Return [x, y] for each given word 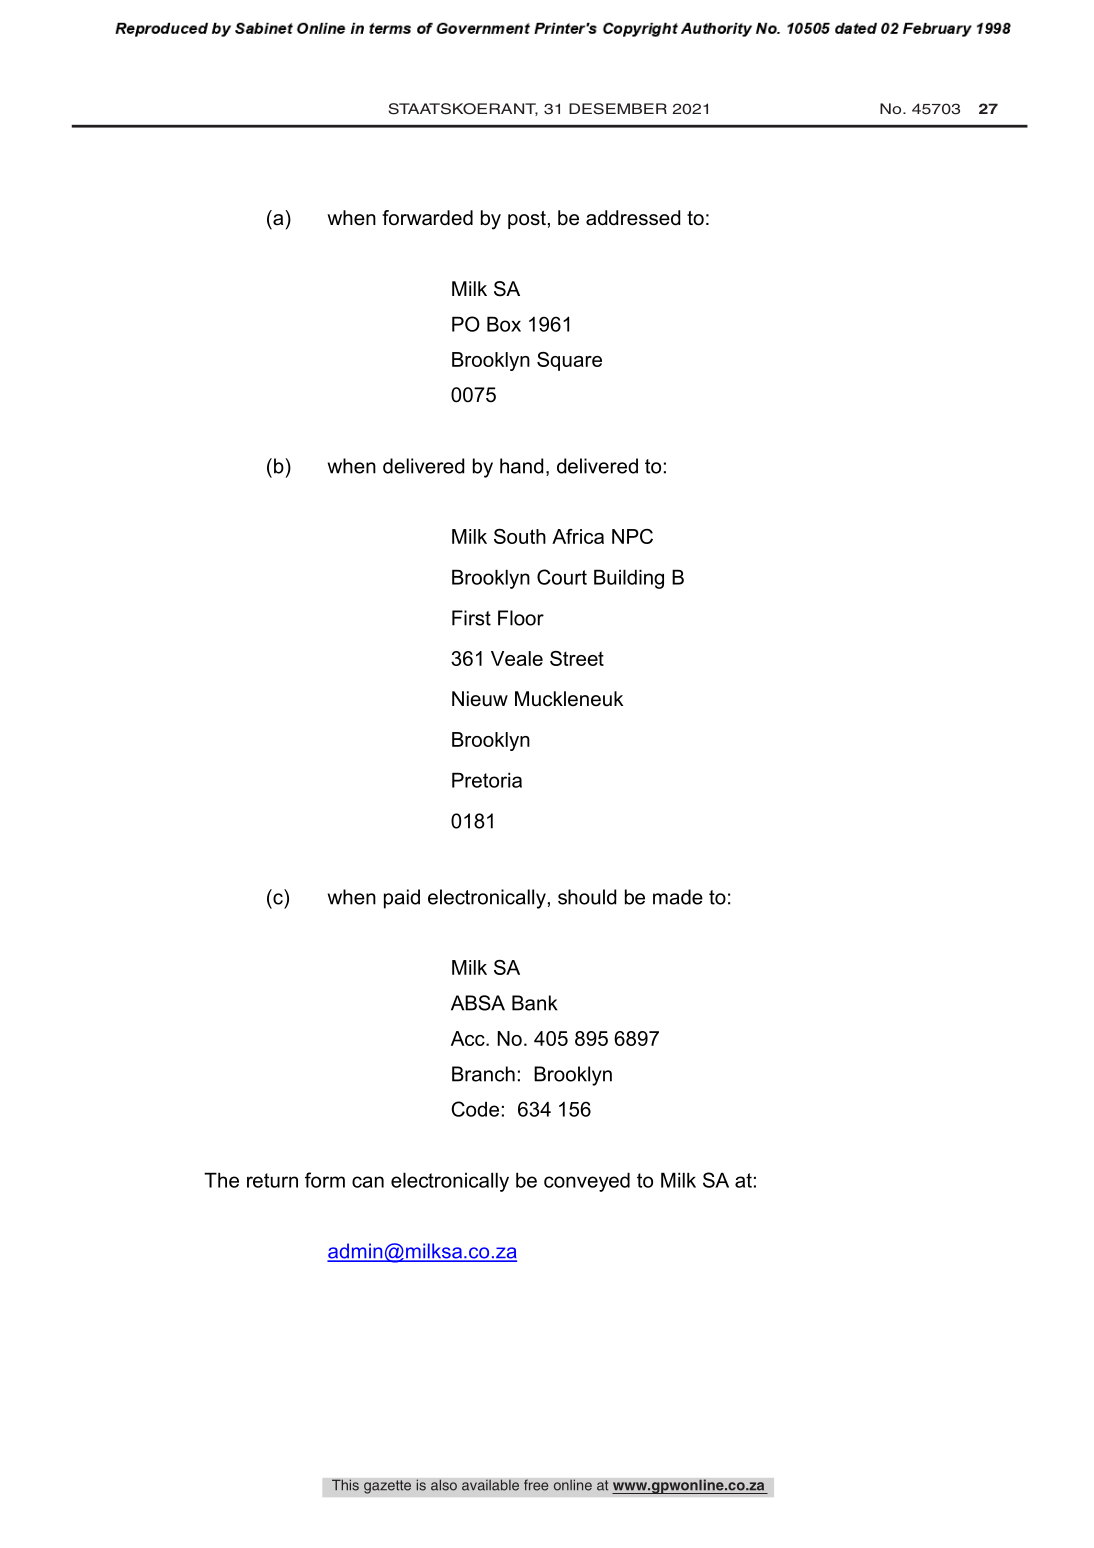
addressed [633, 218]
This [345, 1485]
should [587, 897]
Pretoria [487, 780]
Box [504, 324]
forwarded [427, 218]
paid [402, 899]
